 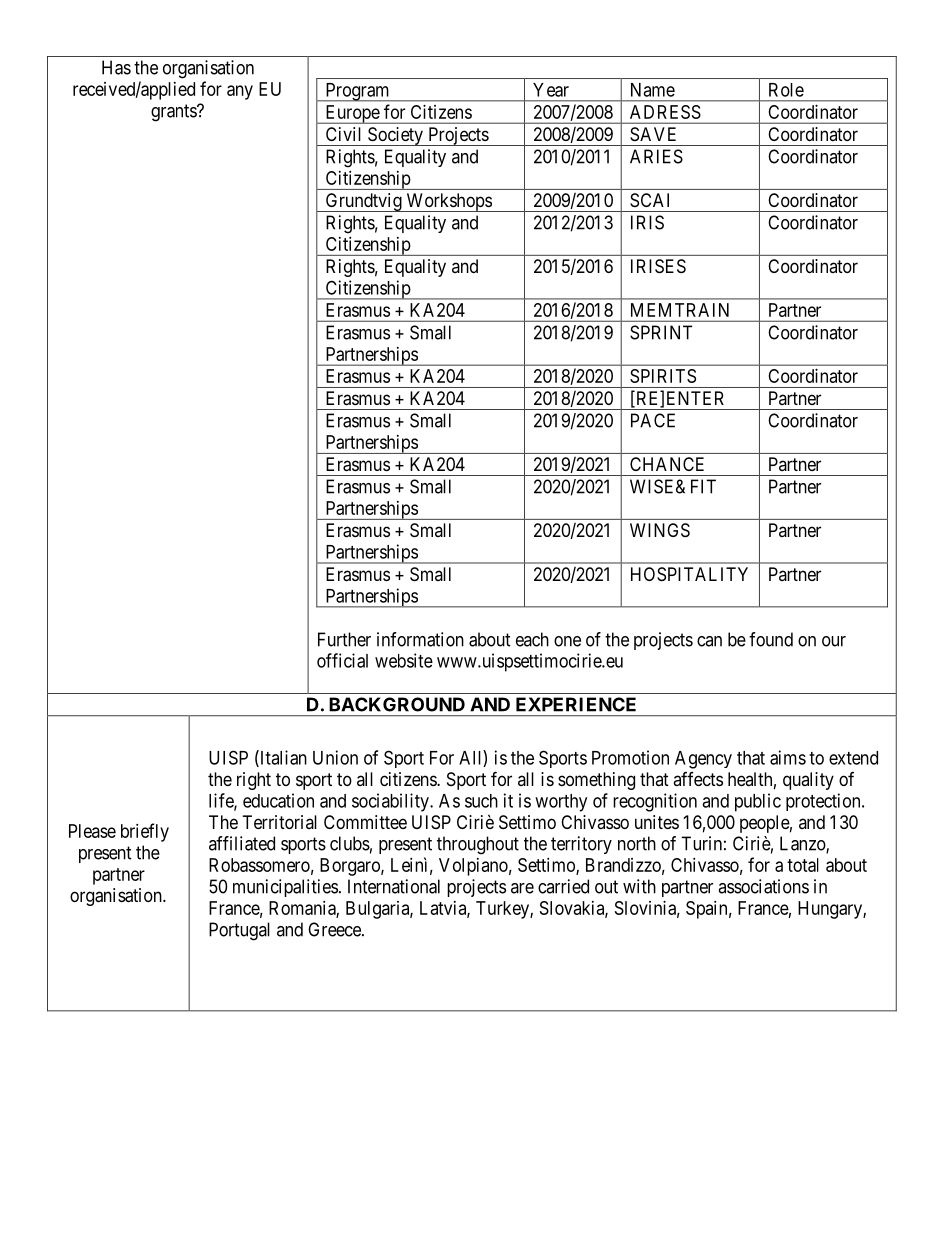 What do you see at coordinates (239, 931) in the screenshot?
I see `Portugal` at bounding box center [239, 931].
